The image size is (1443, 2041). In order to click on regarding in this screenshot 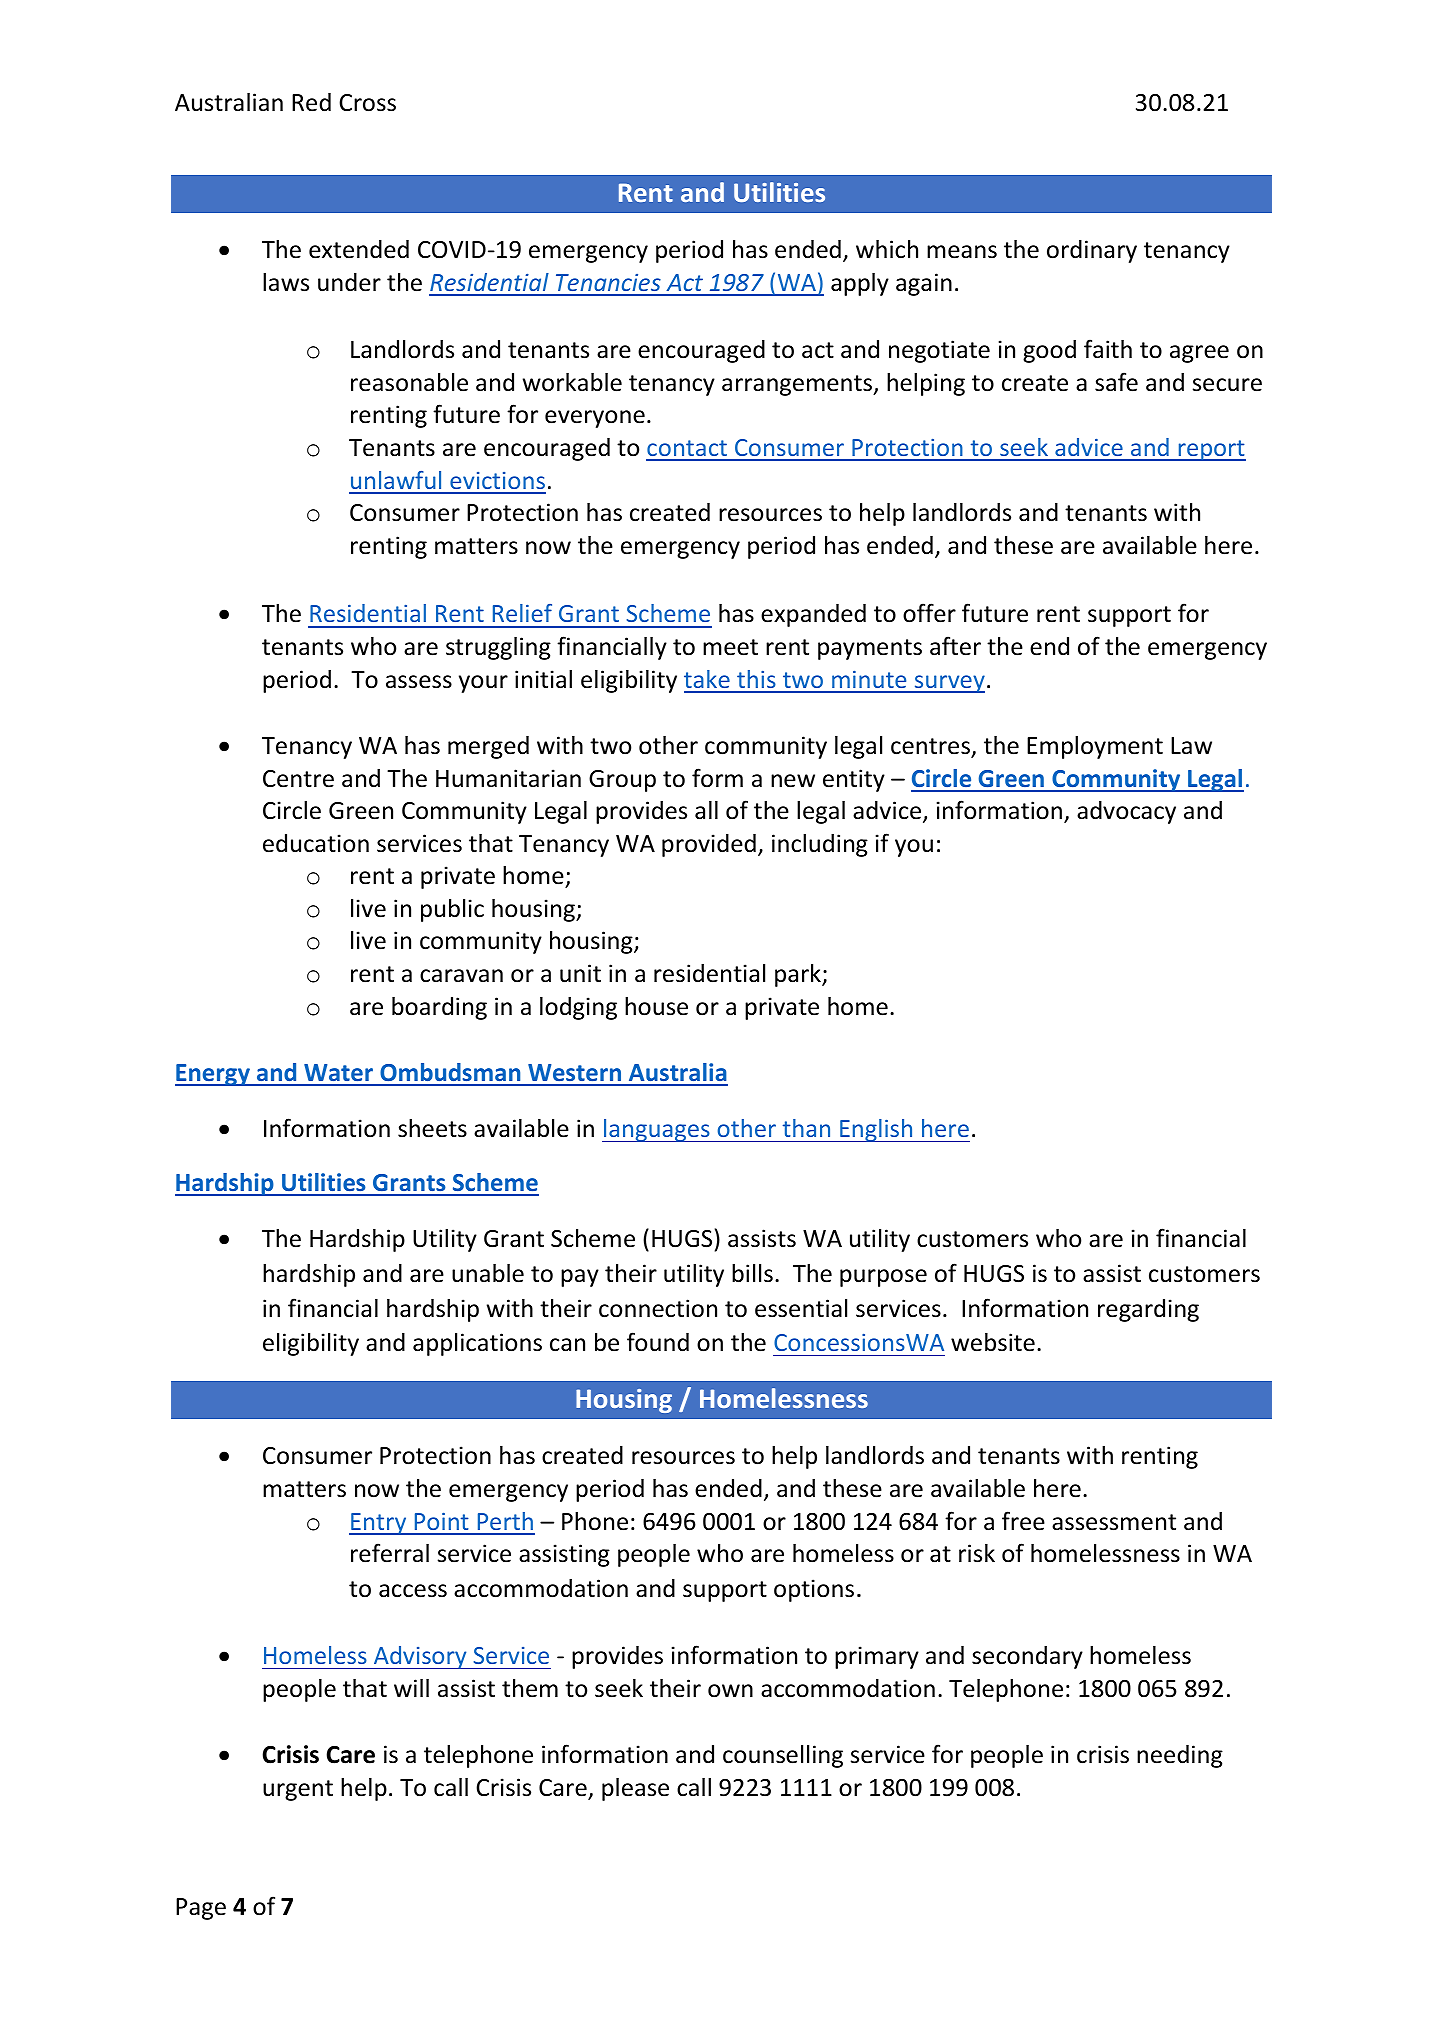, I will do `click(1148, 1310)`.
